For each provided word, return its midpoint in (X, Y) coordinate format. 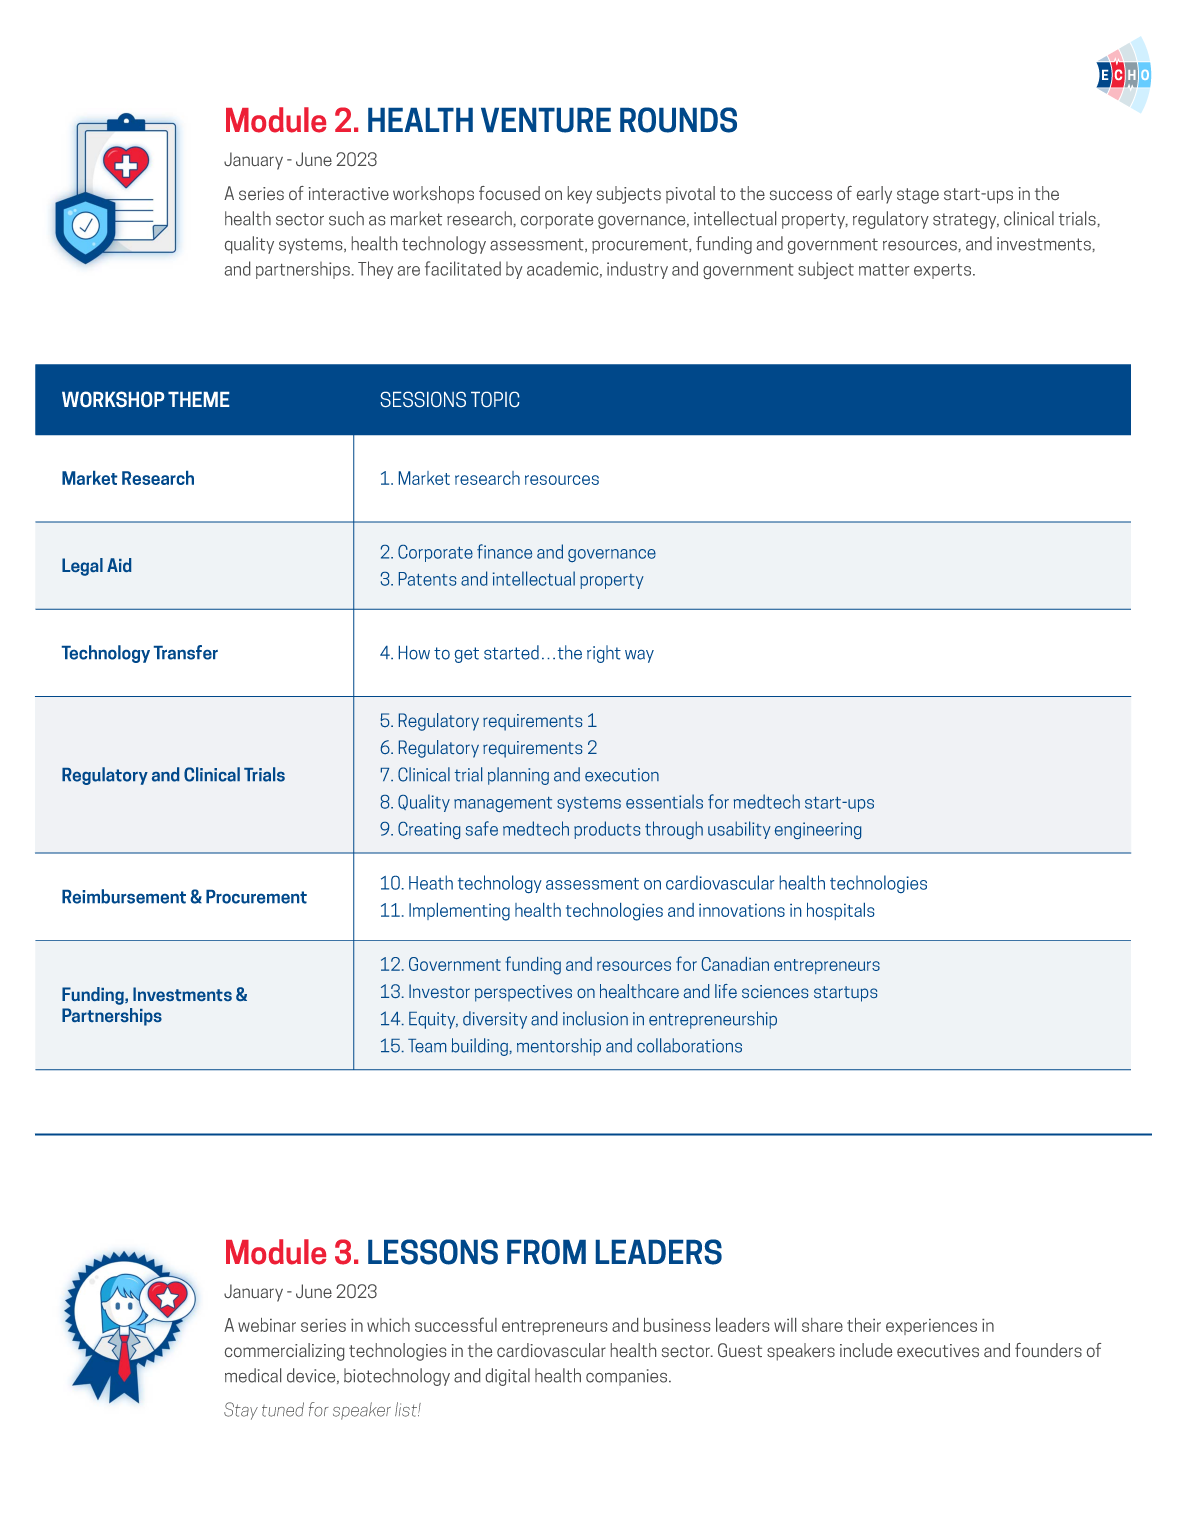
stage (918, 196)
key (580, 195)
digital (508, 1377)
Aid (119, 565)
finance (504, 551)
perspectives (523, 993)
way (639, 656)
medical (253, 1375)
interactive (349, 193)
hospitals (840, 911)
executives (938, 1350)
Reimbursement (124, 896)
